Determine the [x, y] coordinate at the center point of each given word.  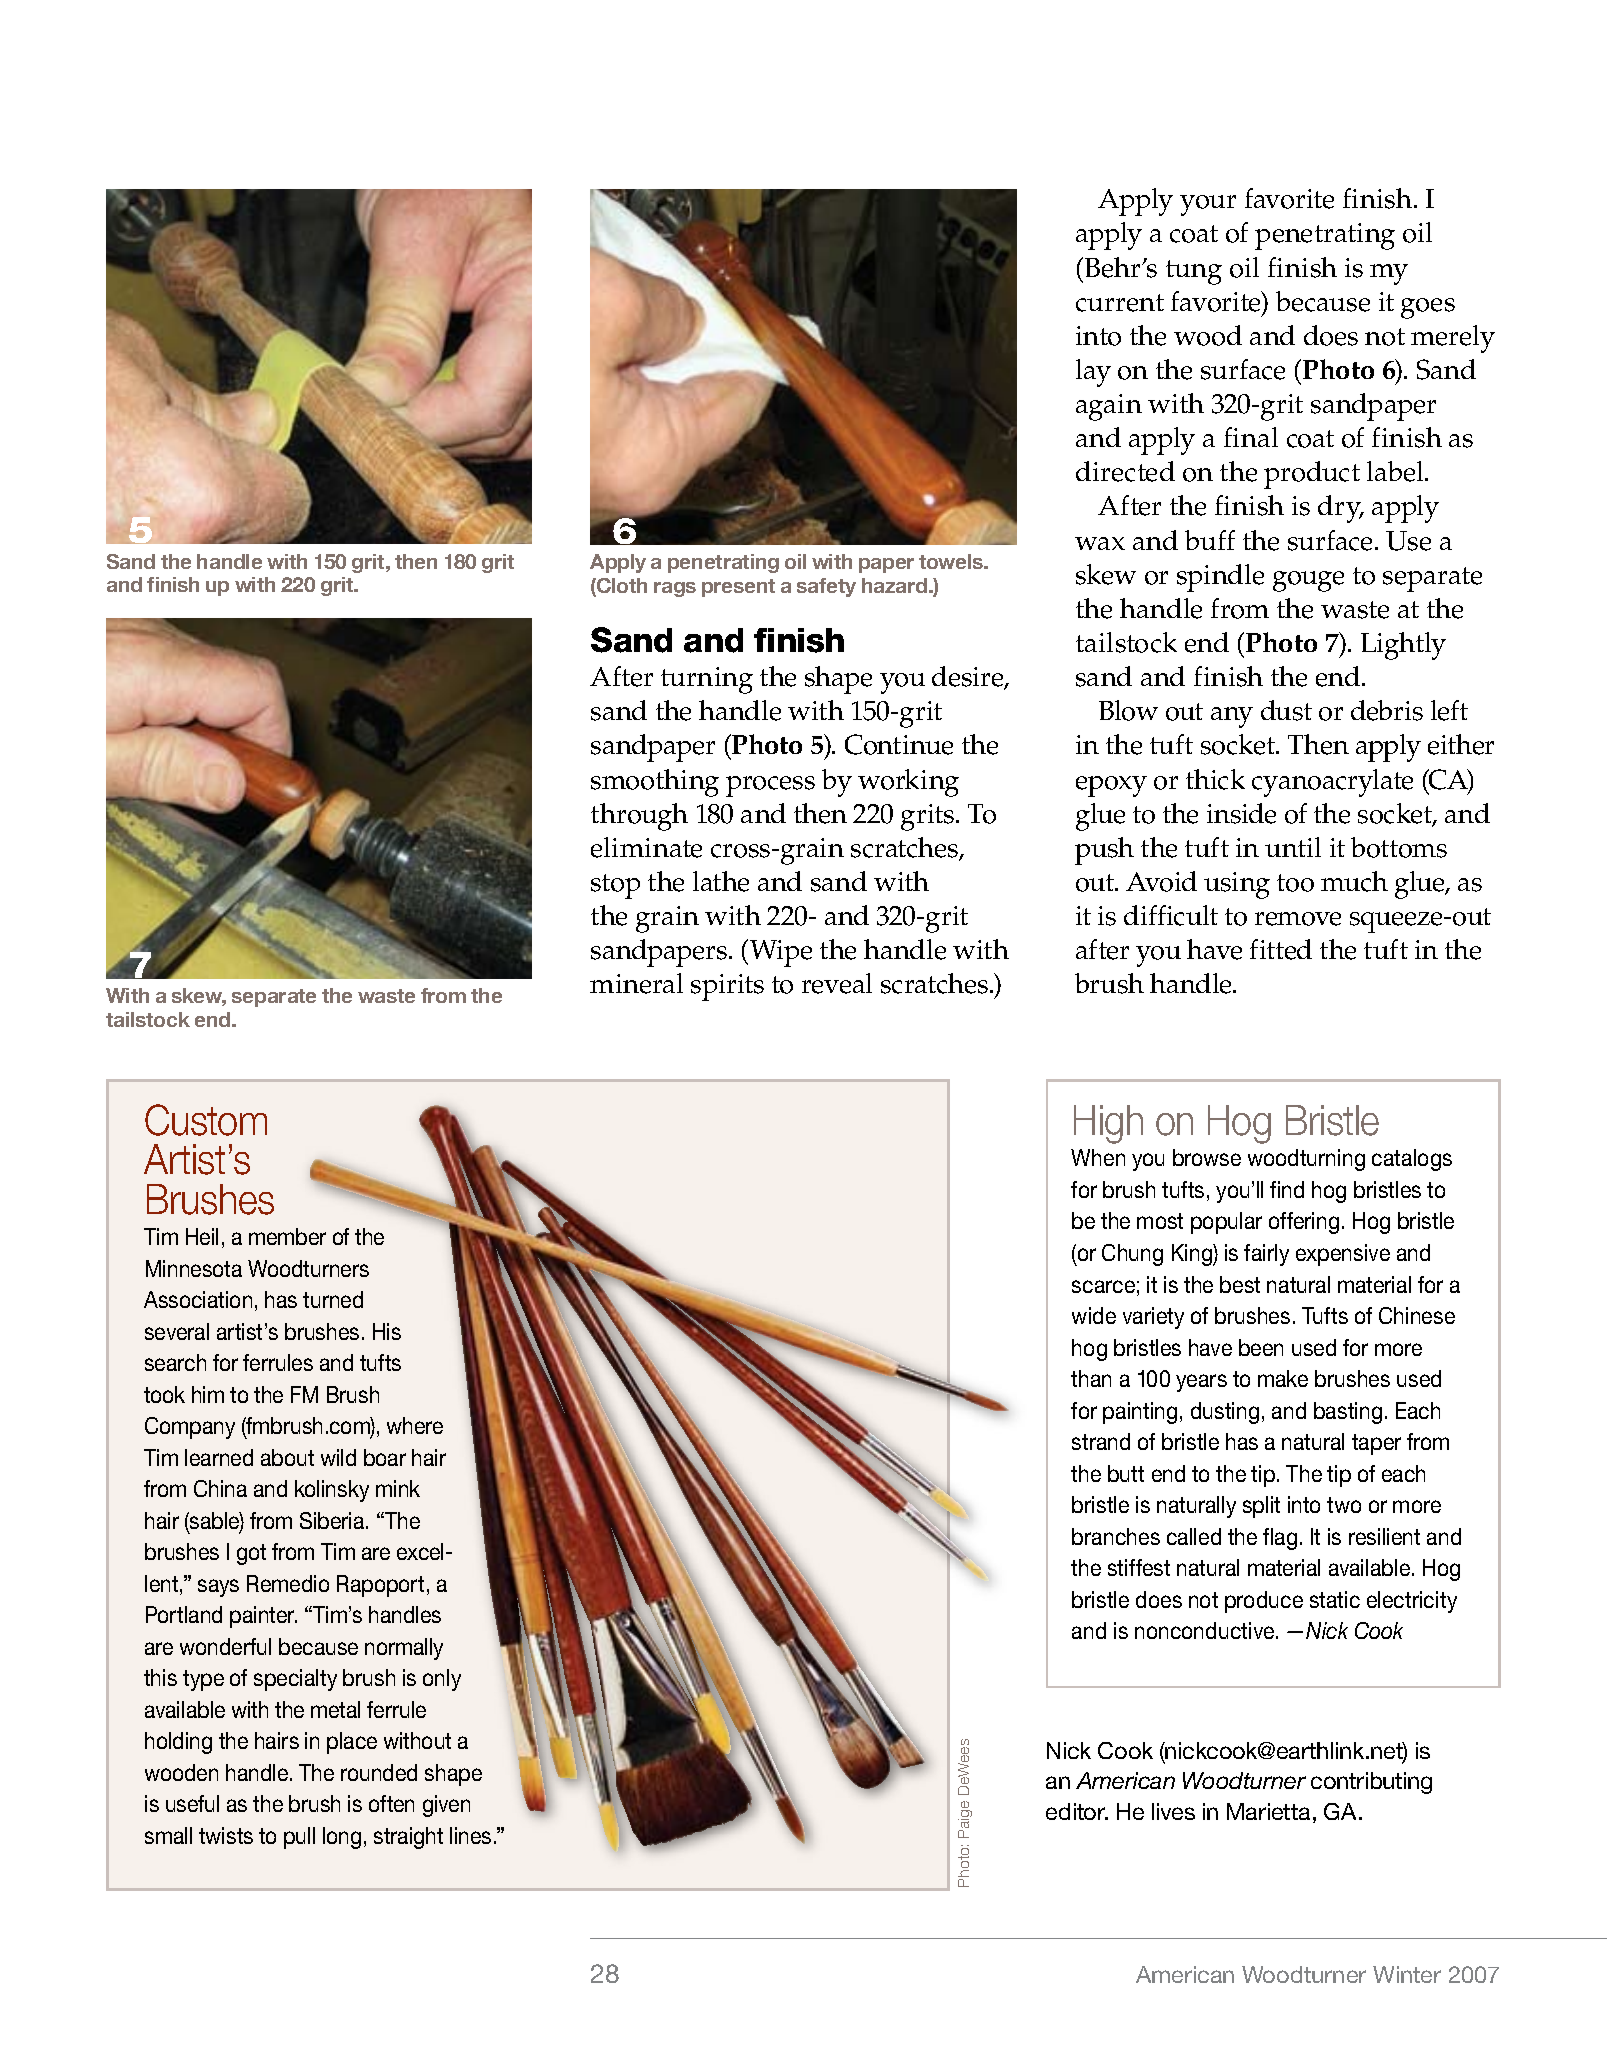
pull [299, 1838]
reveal [837, 983]
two [1344, 1505]
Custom [206, 1120]
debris [1387, 710]
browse [1207, 1157]
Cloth [621, 587]
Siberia [333, 1520]
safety [826, 587]
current [1120, 303]
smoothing [655, 783]
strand [1101, 1441]
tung [1194, 272]
